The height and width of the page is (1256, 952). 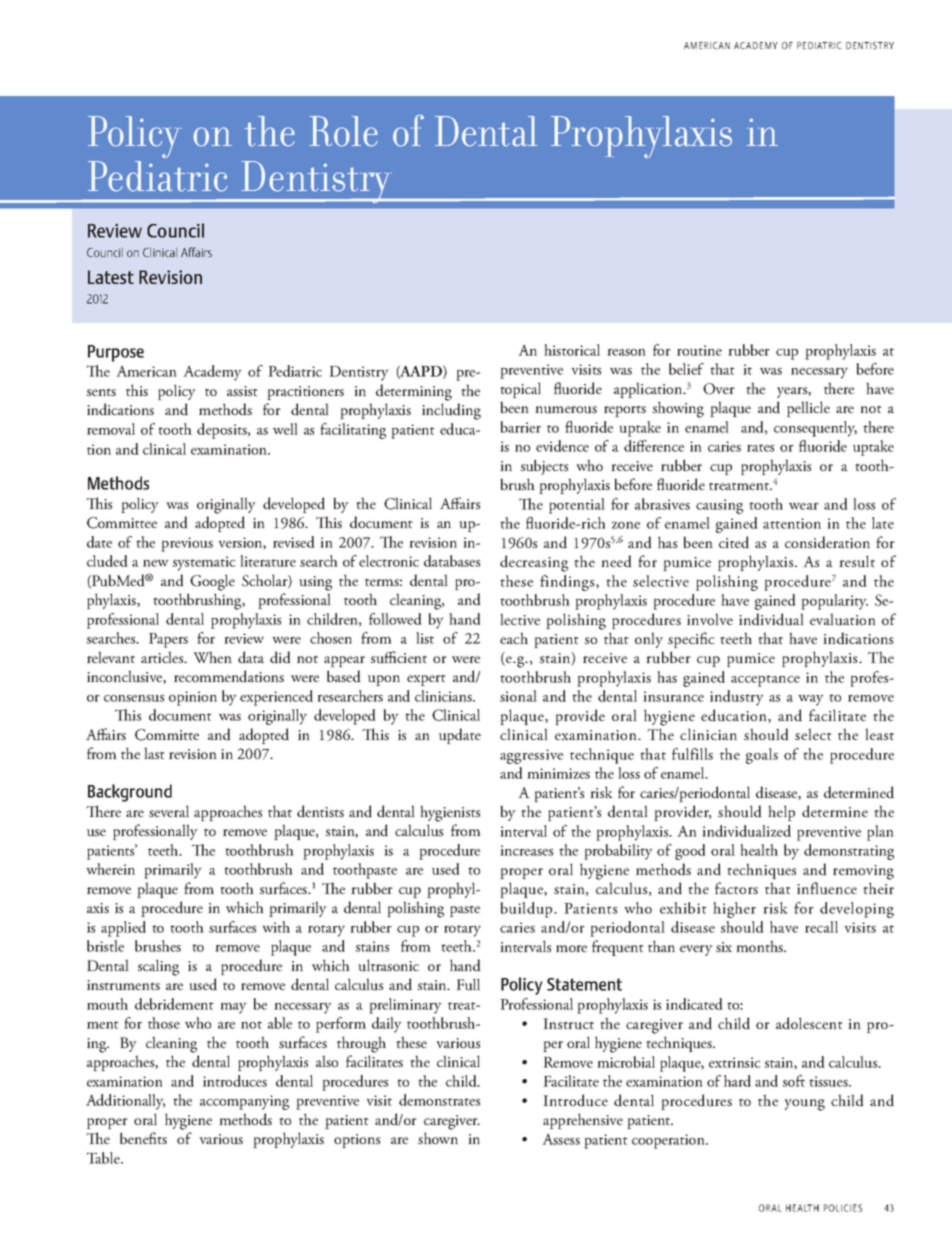 What do you see at coordinates (187, 544) in the page?
I see `previous` at bounding box center [187, 544].
